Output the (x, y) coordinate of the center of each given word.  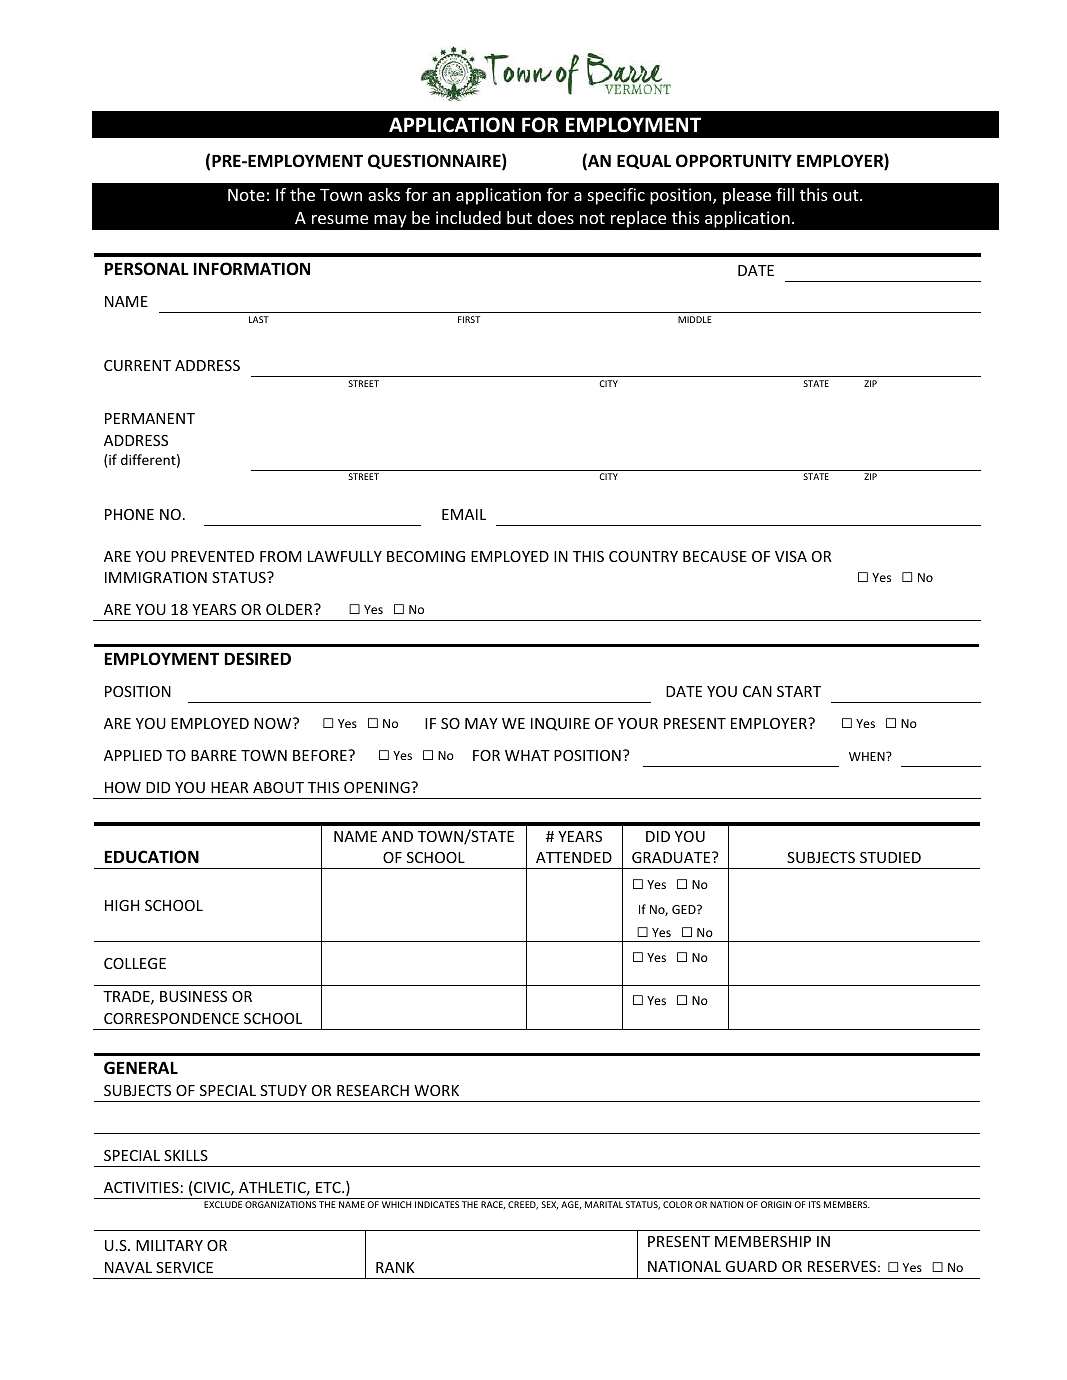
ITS (815, 1204)
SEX (549, 1205)
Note (246, 195)
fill (785, 194)
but (519, 217)
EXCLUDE (223, 1204)
